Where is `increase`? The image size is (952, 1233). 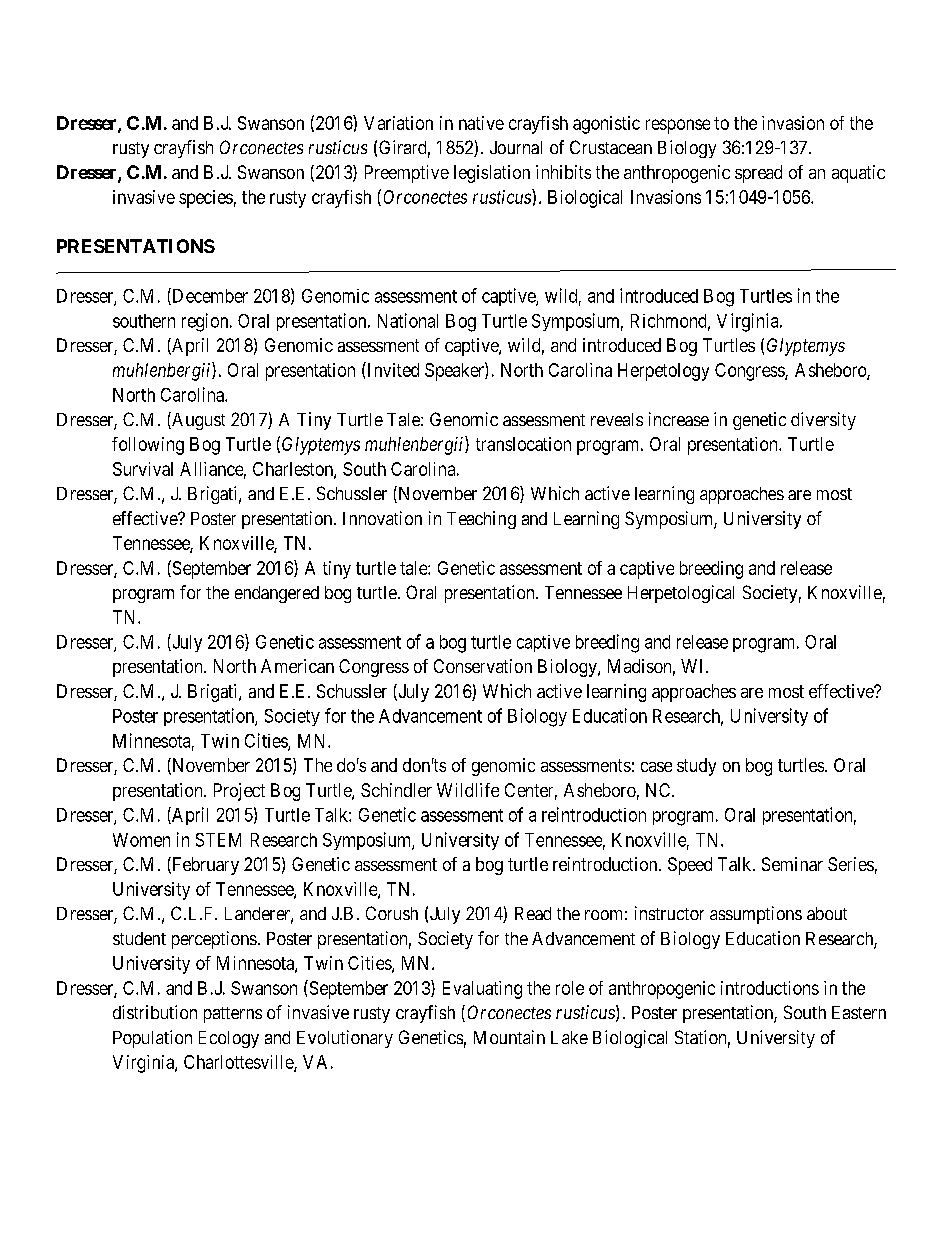 increase is located at coordinates (679, 419).
